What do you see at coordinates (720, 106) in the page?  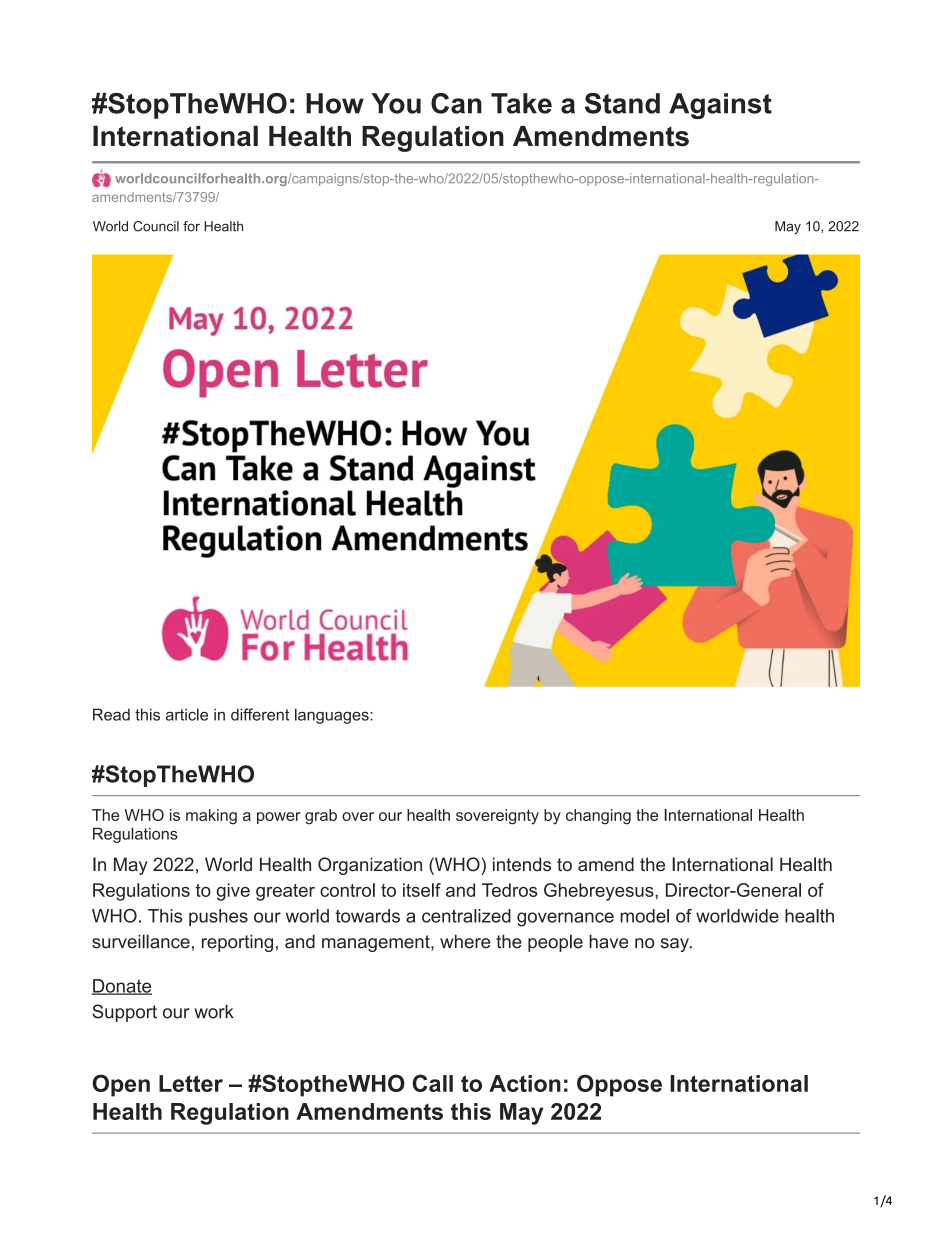 I see `Against` at bounding box center [720, 106].
